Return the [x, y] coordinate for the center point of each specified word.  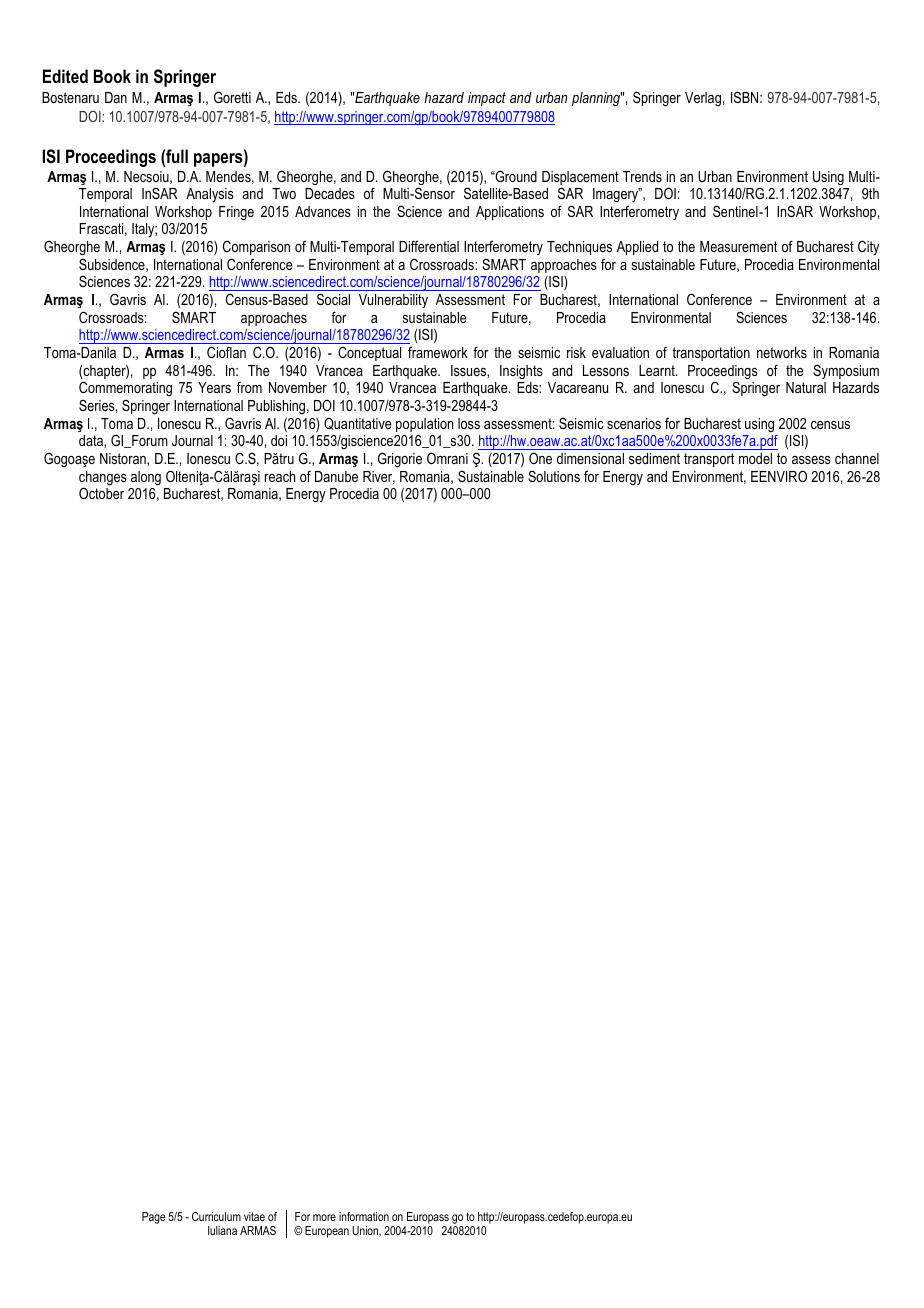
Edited [65, 76]
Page [154, 1218]
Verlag [703, 99]
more [324, 1217]
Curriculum [216, 1216]
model [755, 458]
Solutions [554, 476]
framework [438, 352]
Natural [806, 387]
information [364, 1216]
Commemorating [125, 390]
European [327, 1232]
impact [487, 99]
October [101, 493]
